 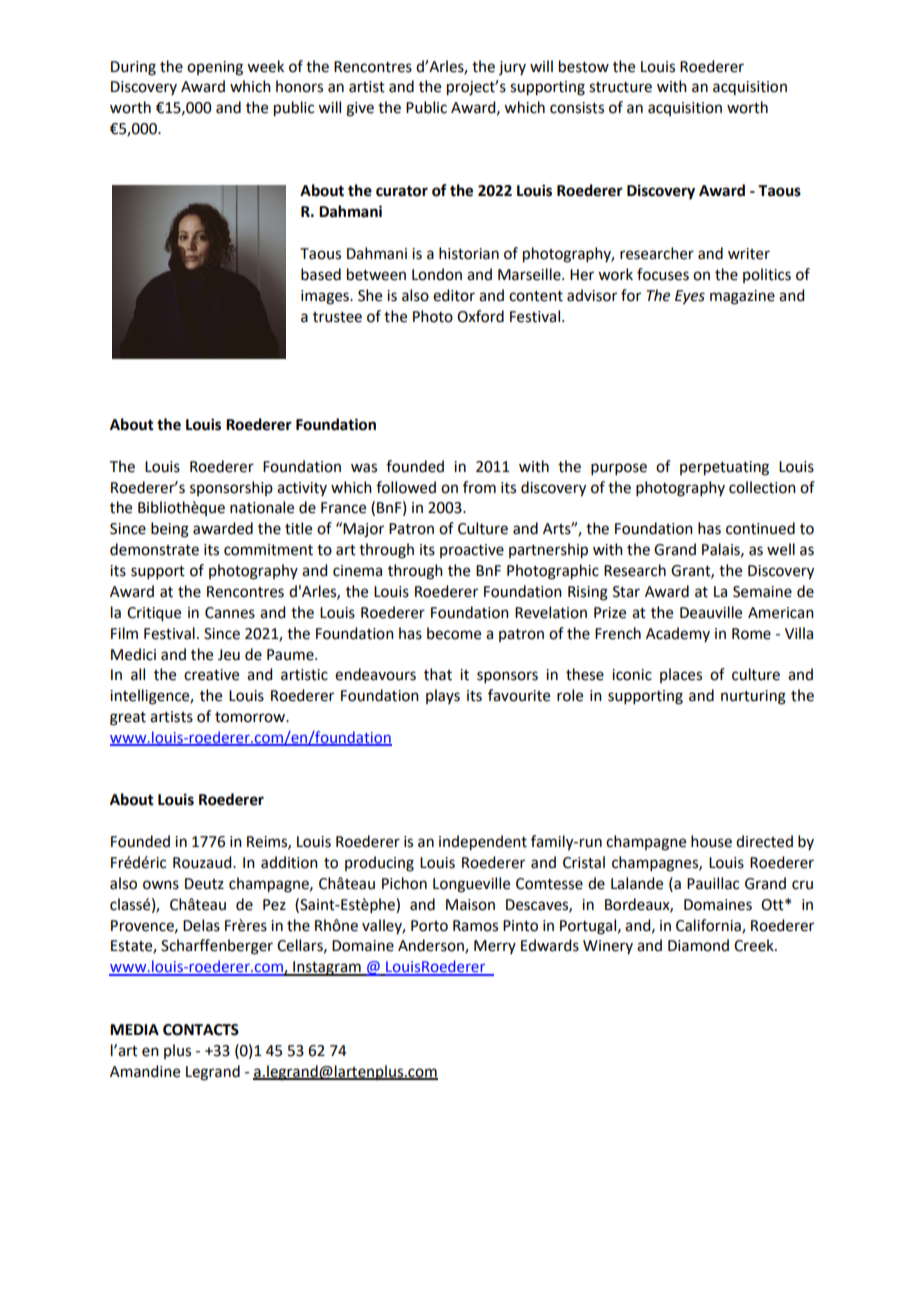 What do you see at coordinates (724, 468) in the screenshot?
I see `perpetuating` at bounding box center [724, 468].
